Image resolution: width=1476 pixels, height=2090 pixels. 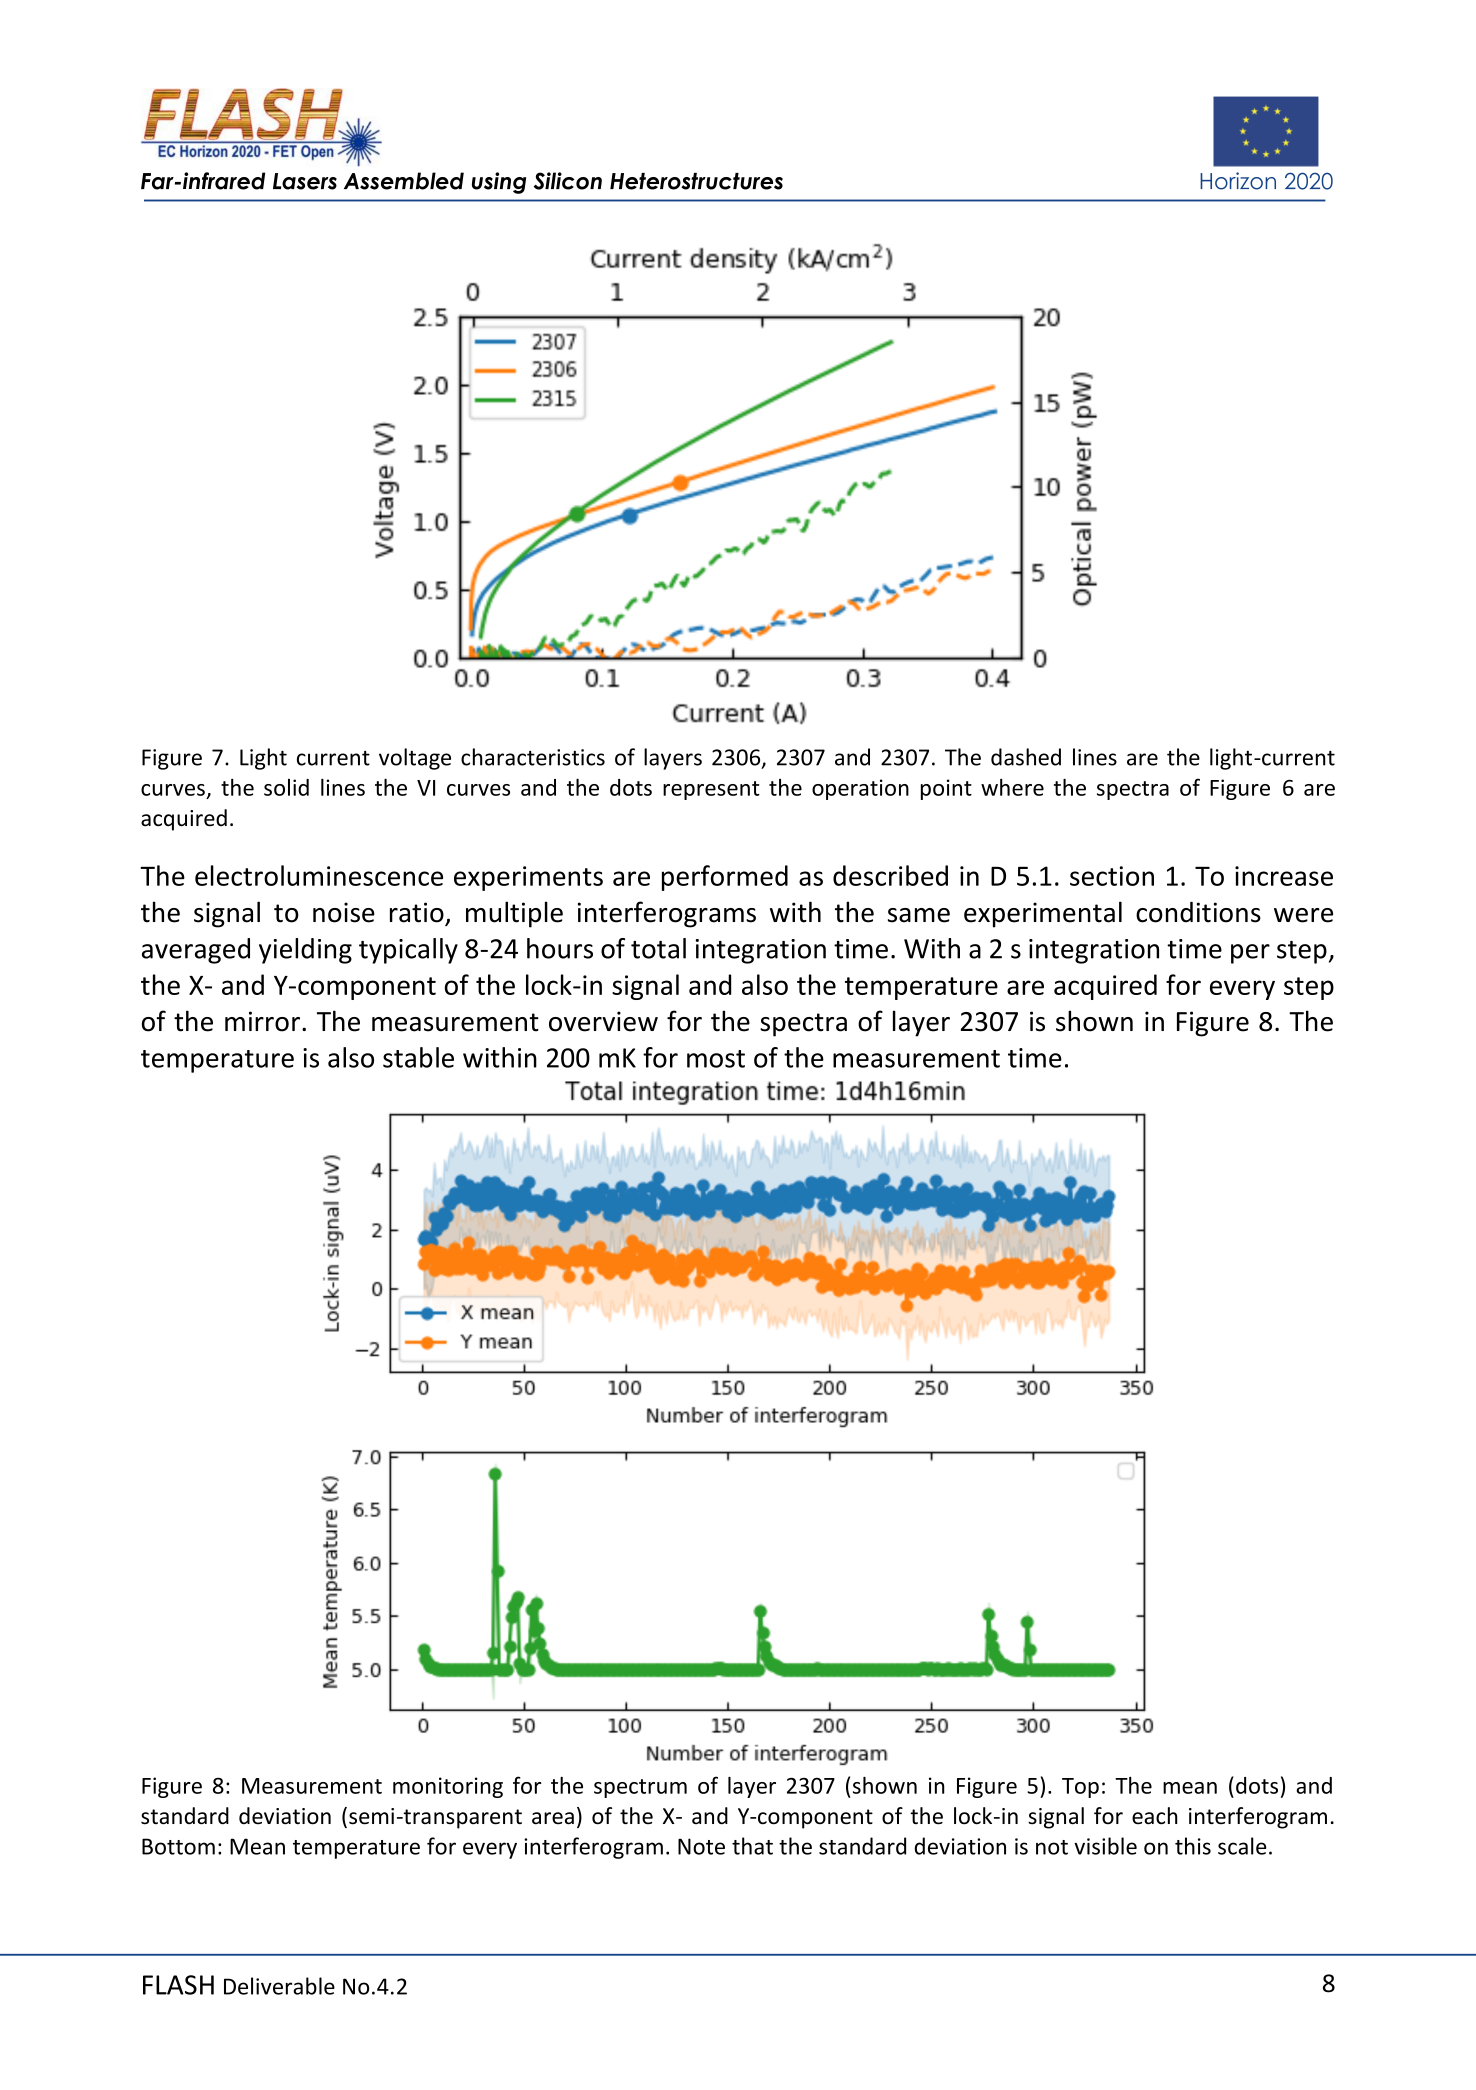 What do you see at coordinates (279, 1986) in the document?
I see `Deliverable` at bounding box center [279, 1986].
